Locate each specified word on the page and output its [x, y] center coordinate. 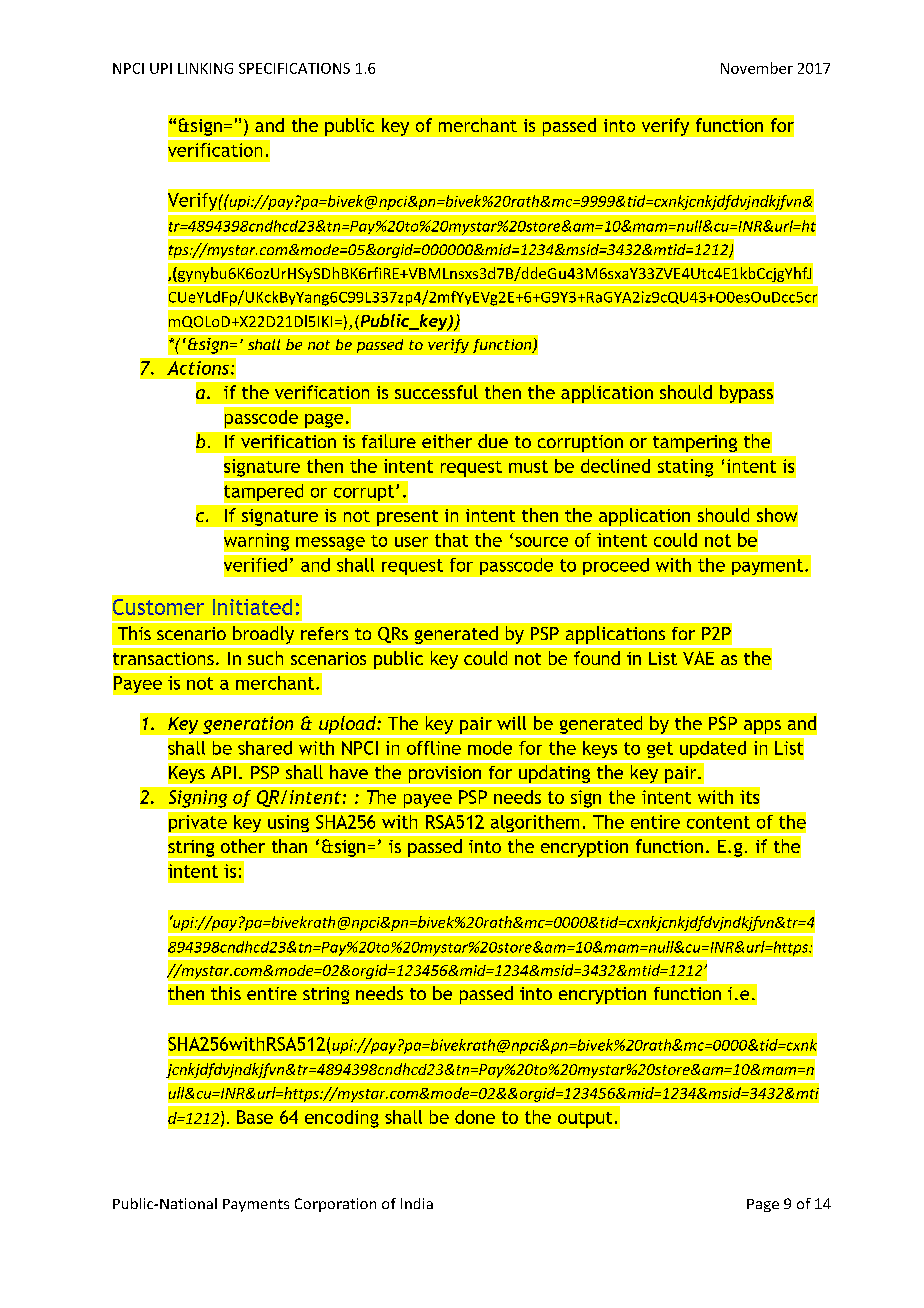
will [511, 723]
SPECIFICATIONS [294, 68]
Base [255, 1117]
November [757, 68]
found [597, 658]
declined [615, 466]
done [475, 1117]
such [265, 658]
